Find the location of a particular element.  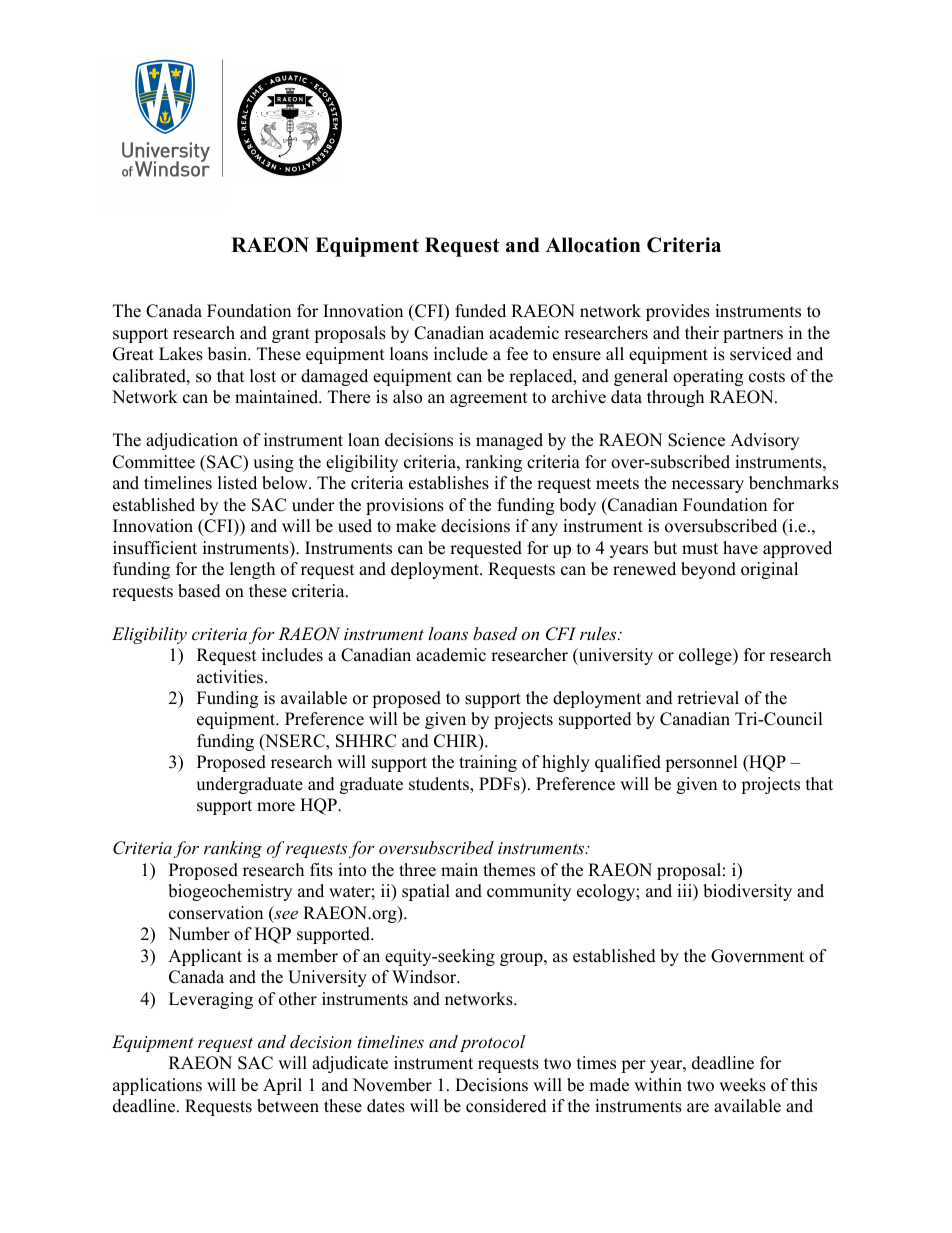

provides is located at coordinates (678, 312).
